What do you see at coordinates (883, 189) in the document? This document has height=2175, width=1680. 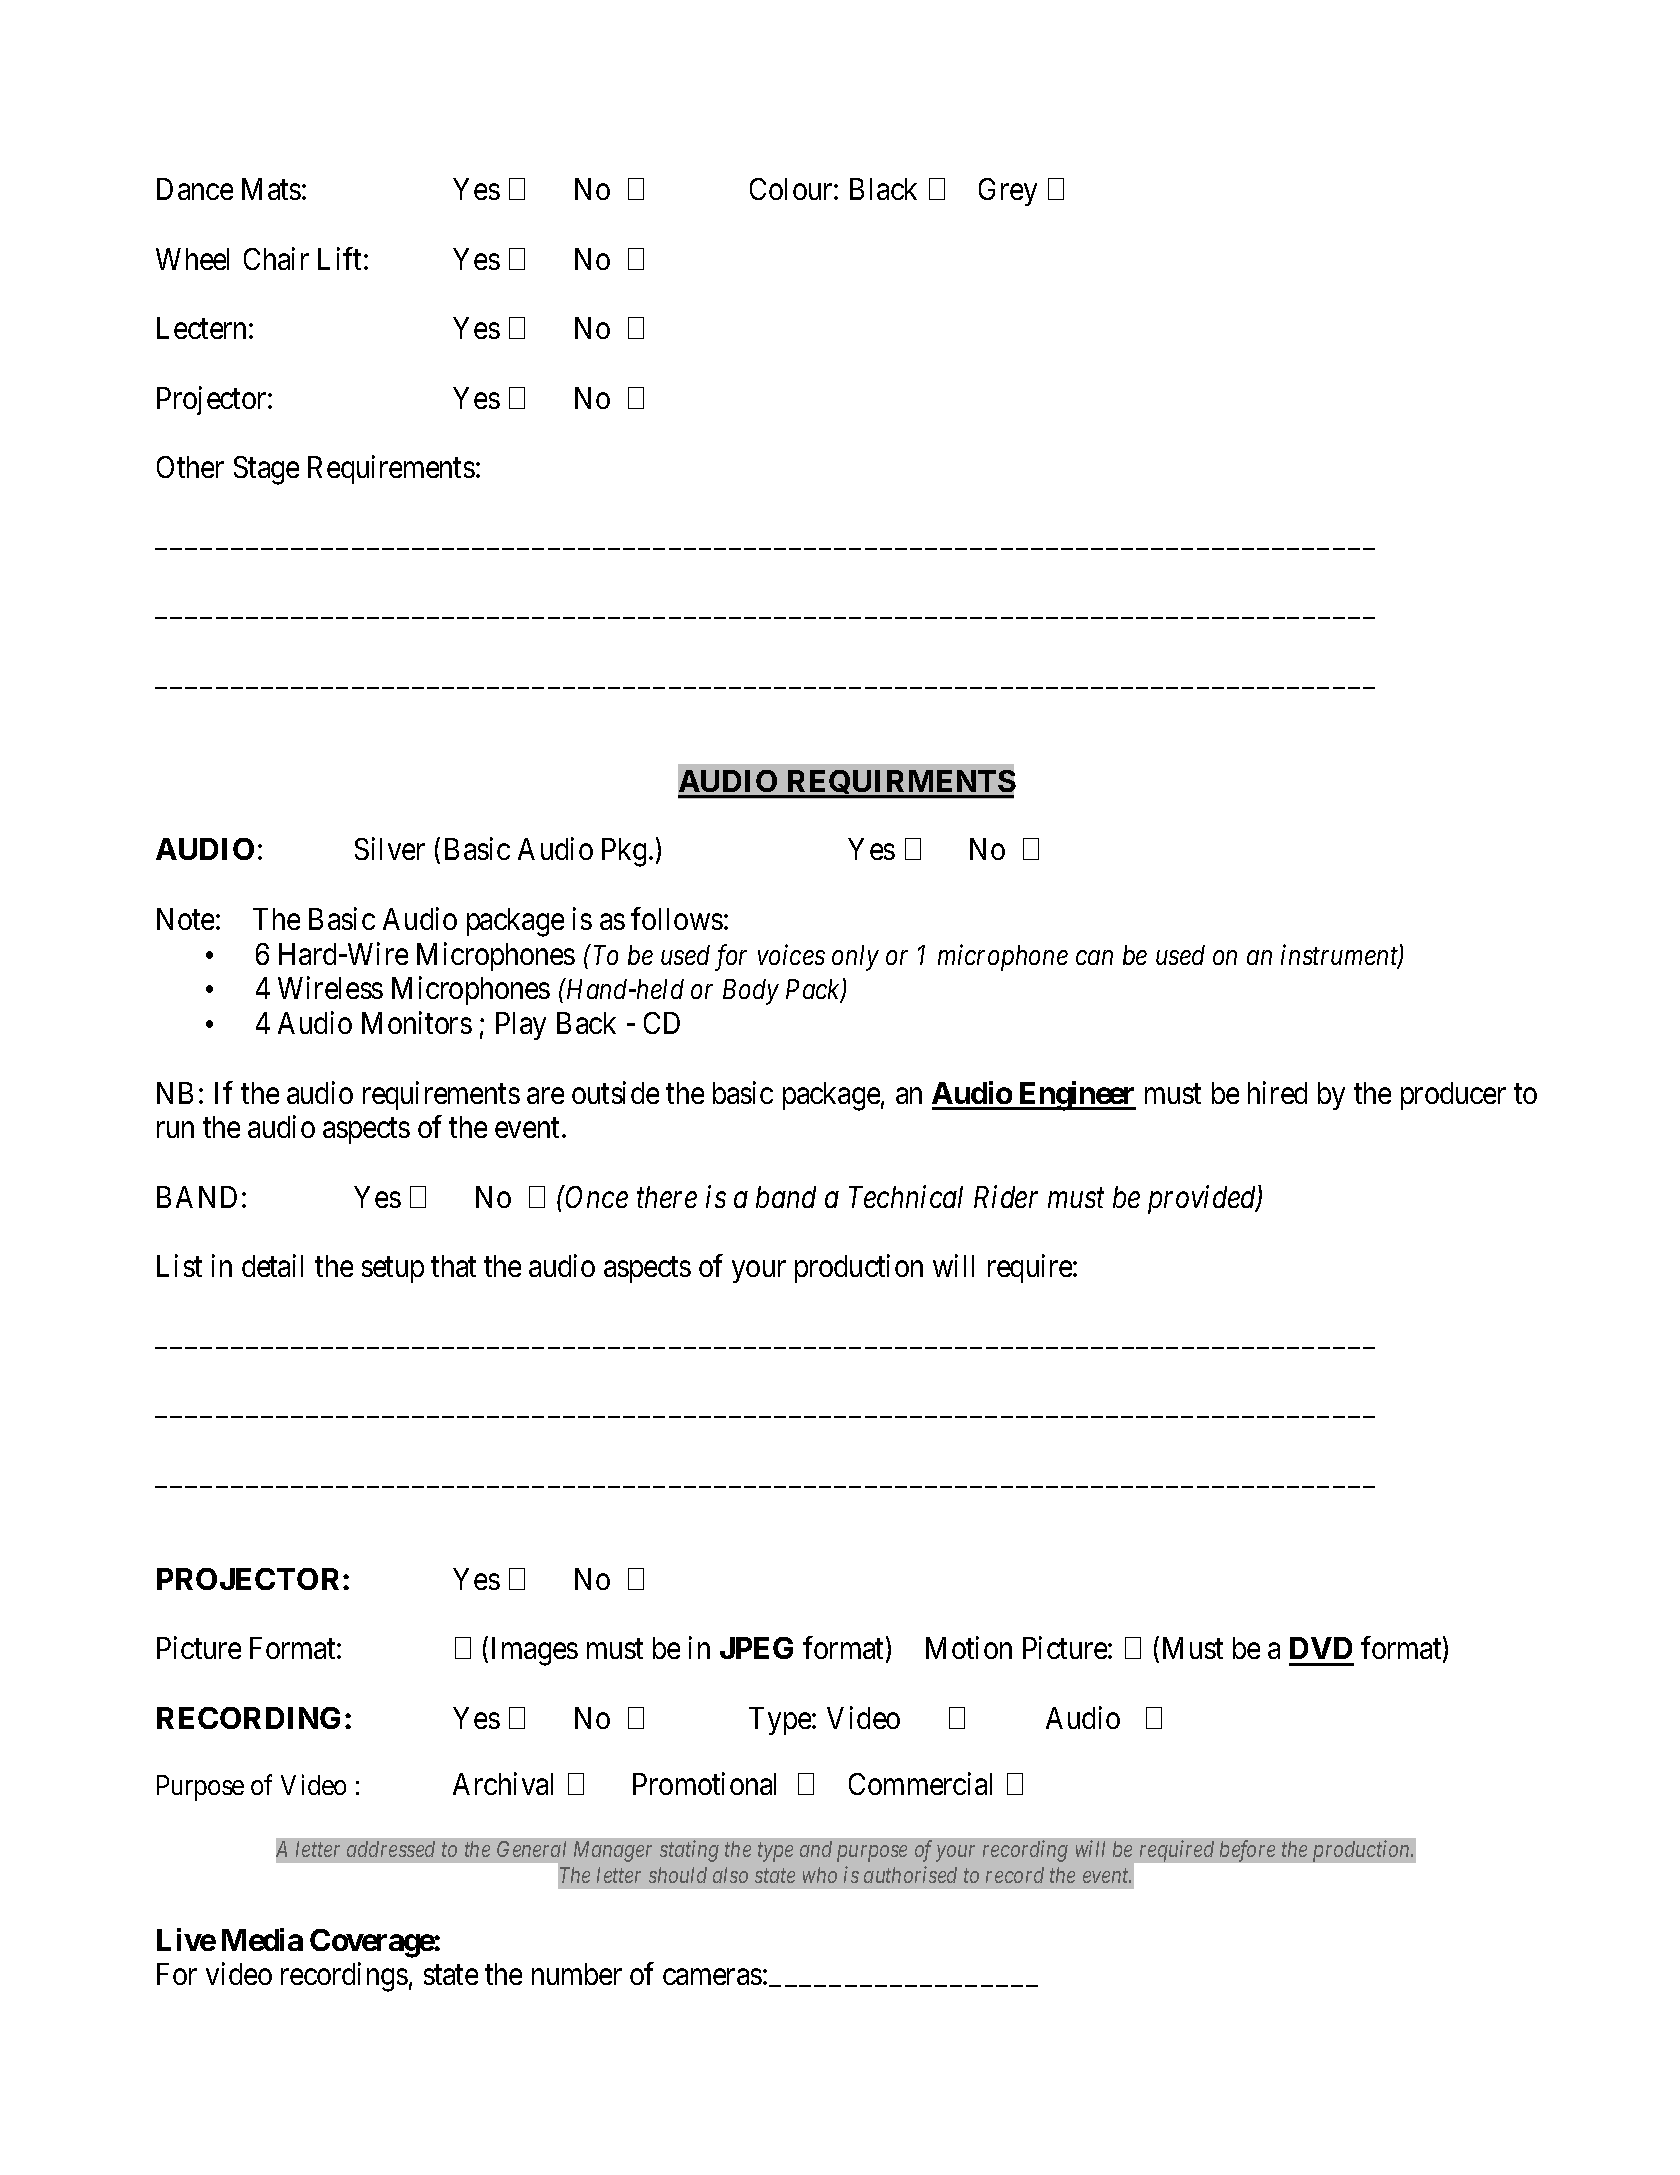 I see `Black` at bounding box center [883, 189].
